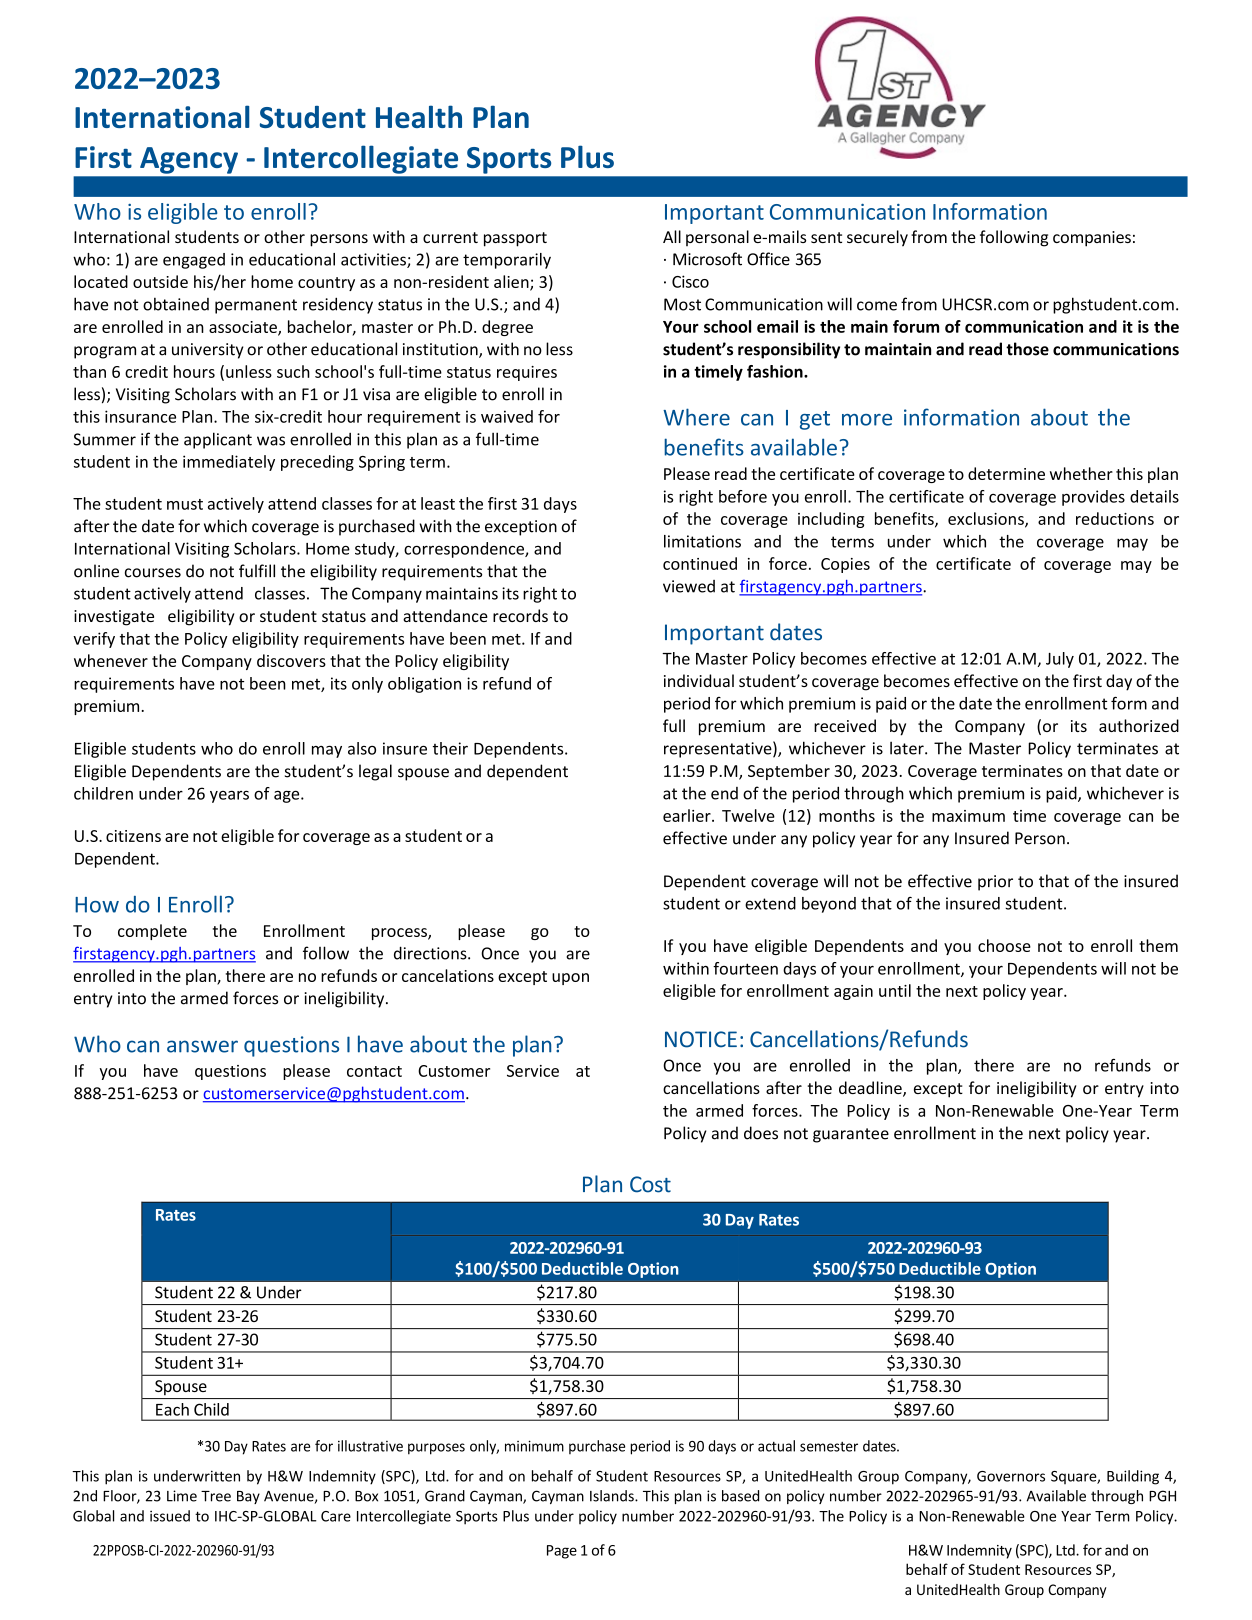 The width and height of the document is (1252, 1620). What do you see at coordinates (690, 281) in the document?
I see `Cisco` at bounding box center [690, 281].
